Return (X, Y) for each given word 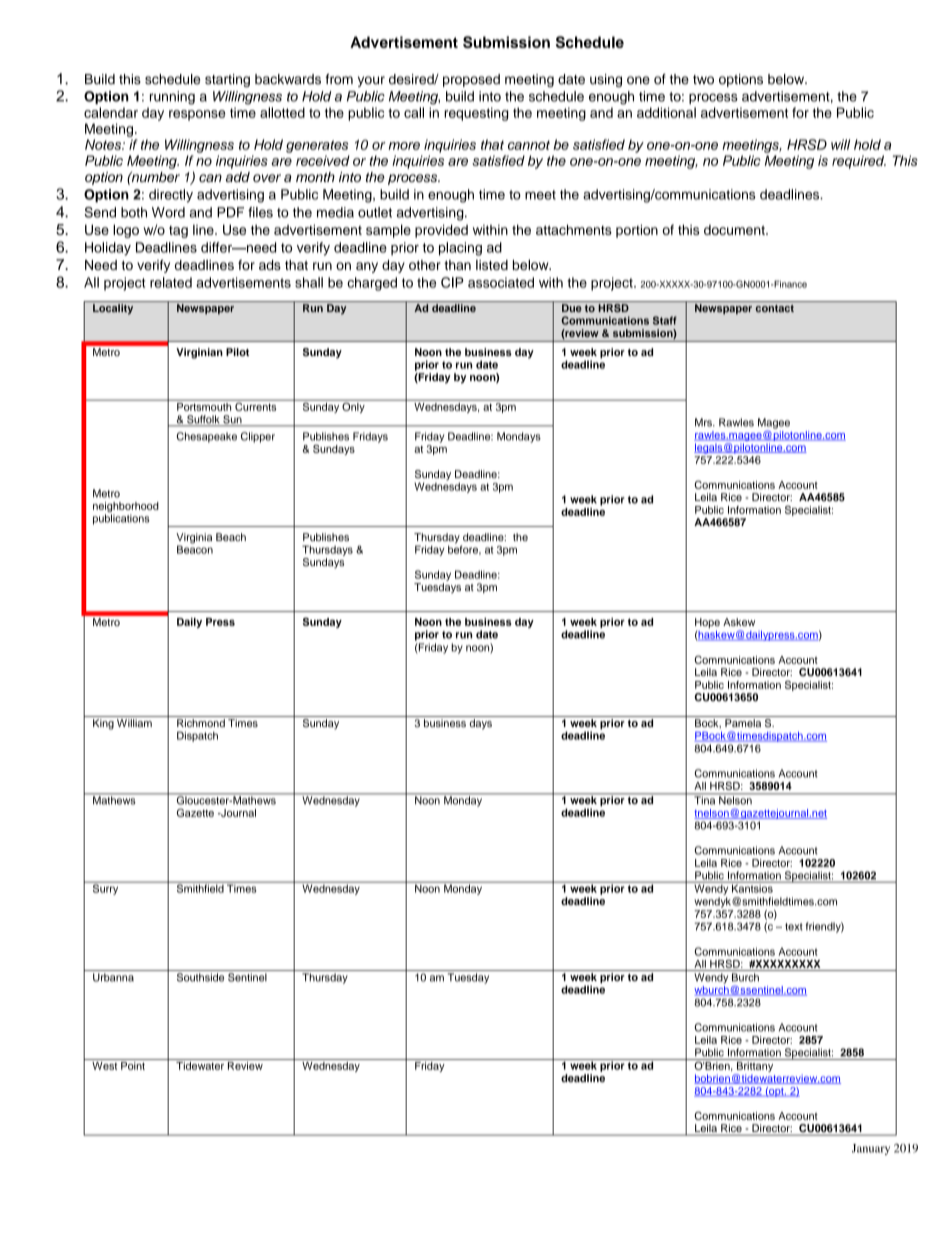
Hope (707, 624)
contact (775, 308)
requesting (476, 114)
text (794, 927)
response (197, 115)
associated (501, 282)
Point (133, 1064)
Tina (705, 799)
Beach (231, 537)
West (105, 1064)
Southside (200, 977)
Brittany (755, 1065)
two (703, 80)
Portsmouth (204, 405)
